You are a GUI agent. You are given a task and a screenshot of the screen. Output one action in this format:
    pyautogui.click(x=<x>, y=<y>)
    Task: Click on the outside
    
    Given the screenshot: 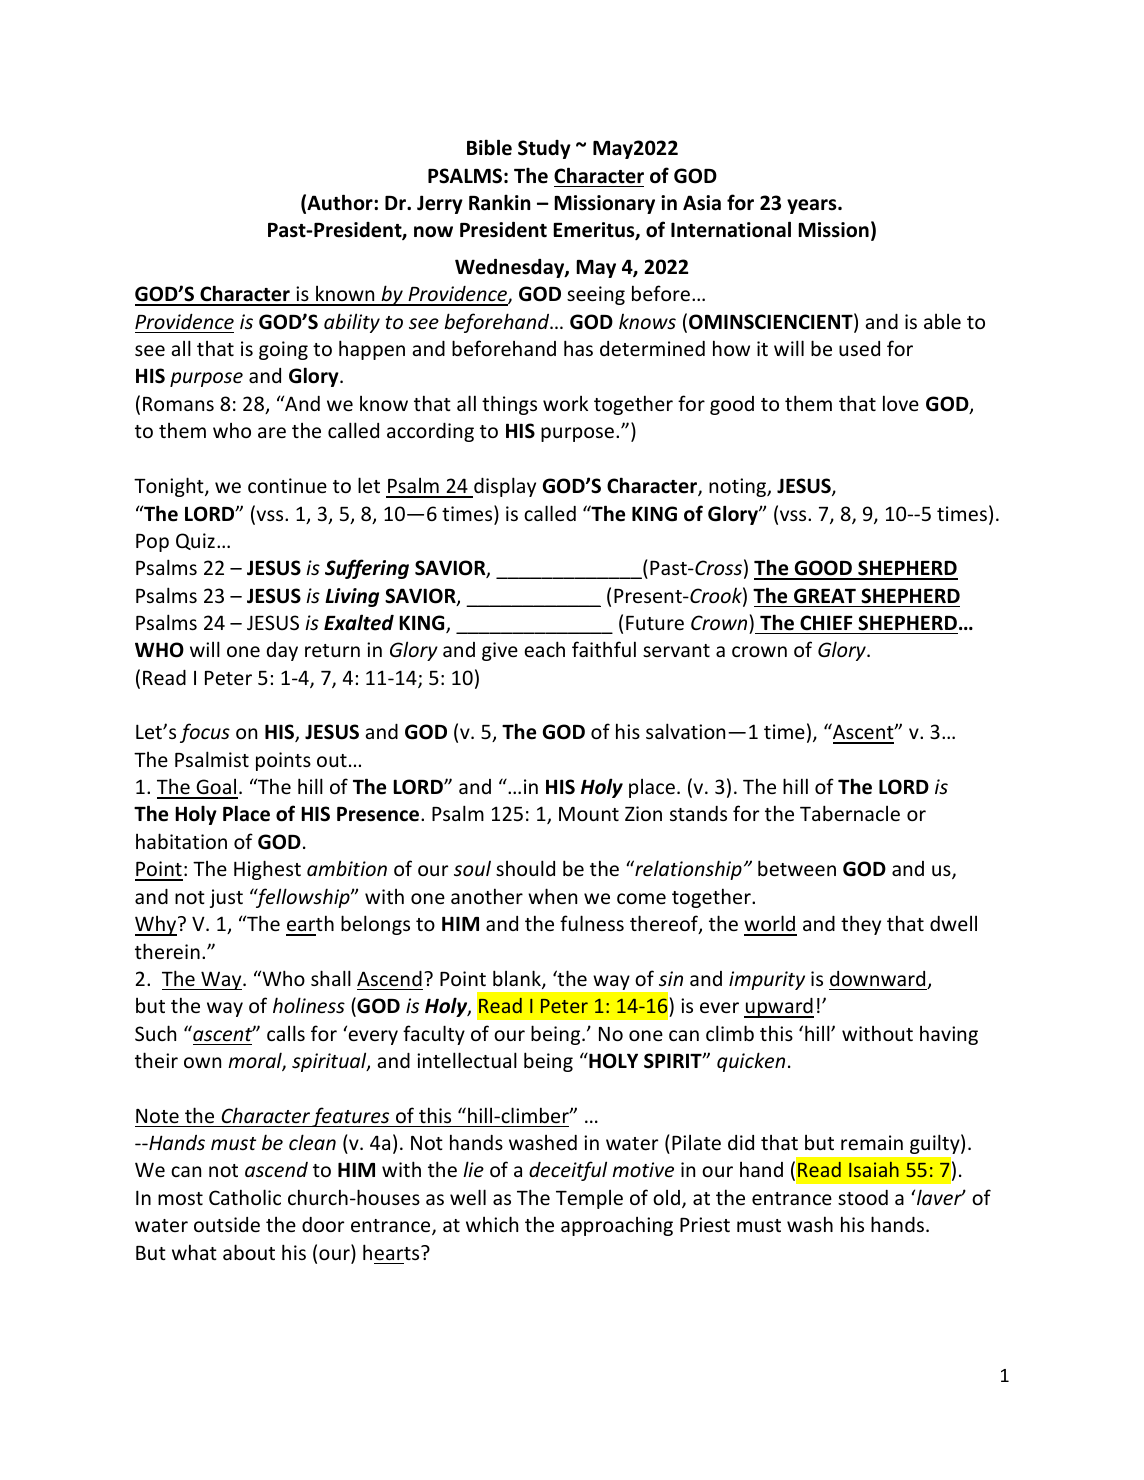 What is the action you would take?
    pyautogui.click(x=227, y=1224)
